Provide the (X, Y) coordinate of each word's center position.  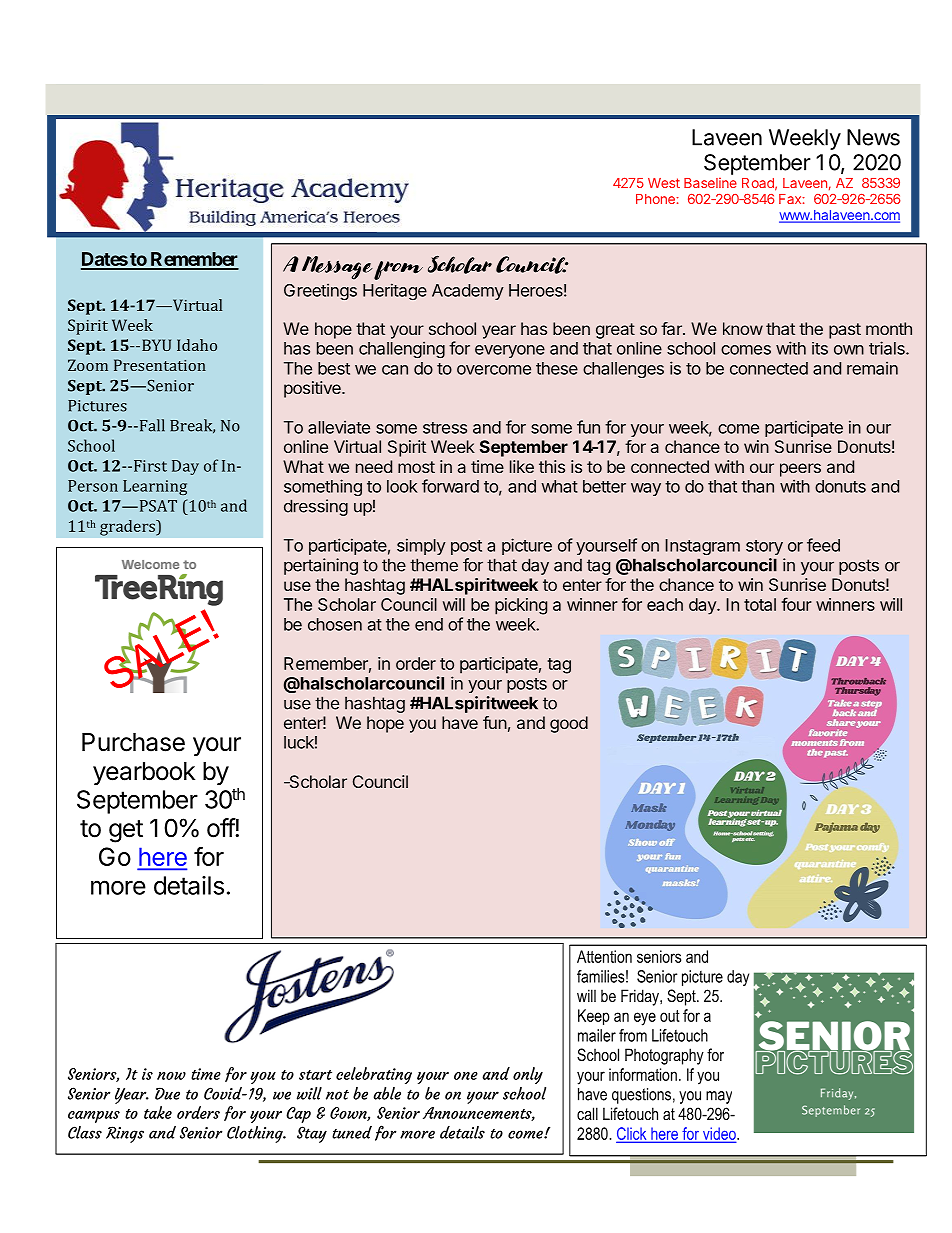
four (796, 604)
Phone (656, 199)
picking (521, 606)
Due (167, 1093)
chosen (335, 624)
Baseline (710, 182)
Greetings (320, 291)
